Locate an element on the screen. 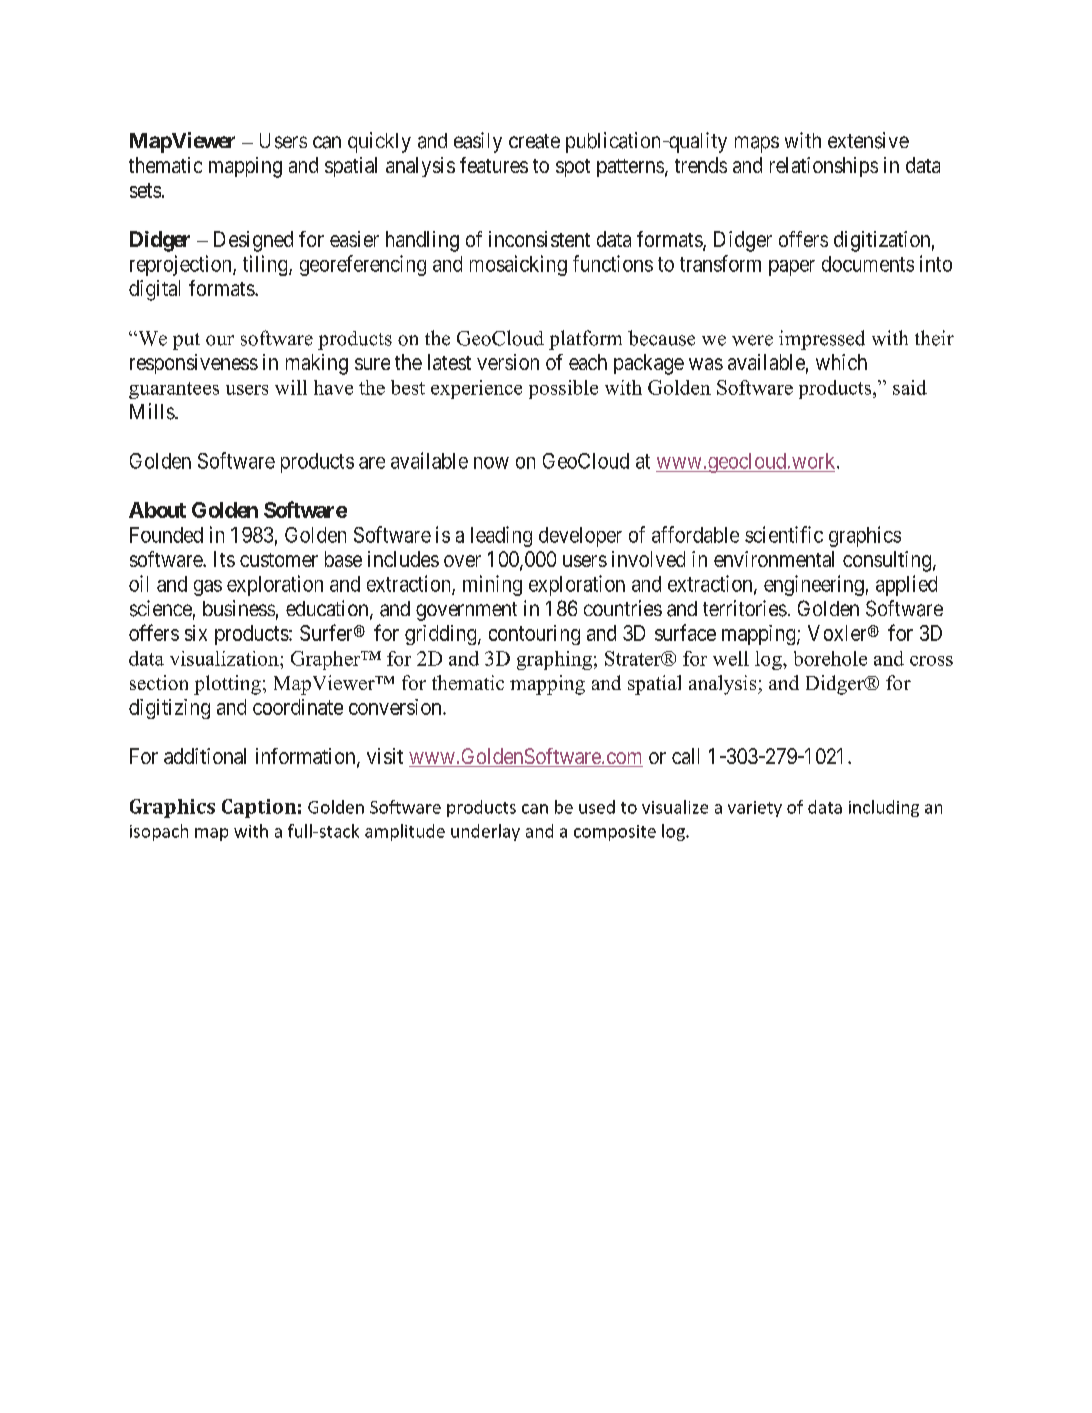 The height and width of the screenshot is (1413, 1092). platform is located at coordinates (585, 340).
